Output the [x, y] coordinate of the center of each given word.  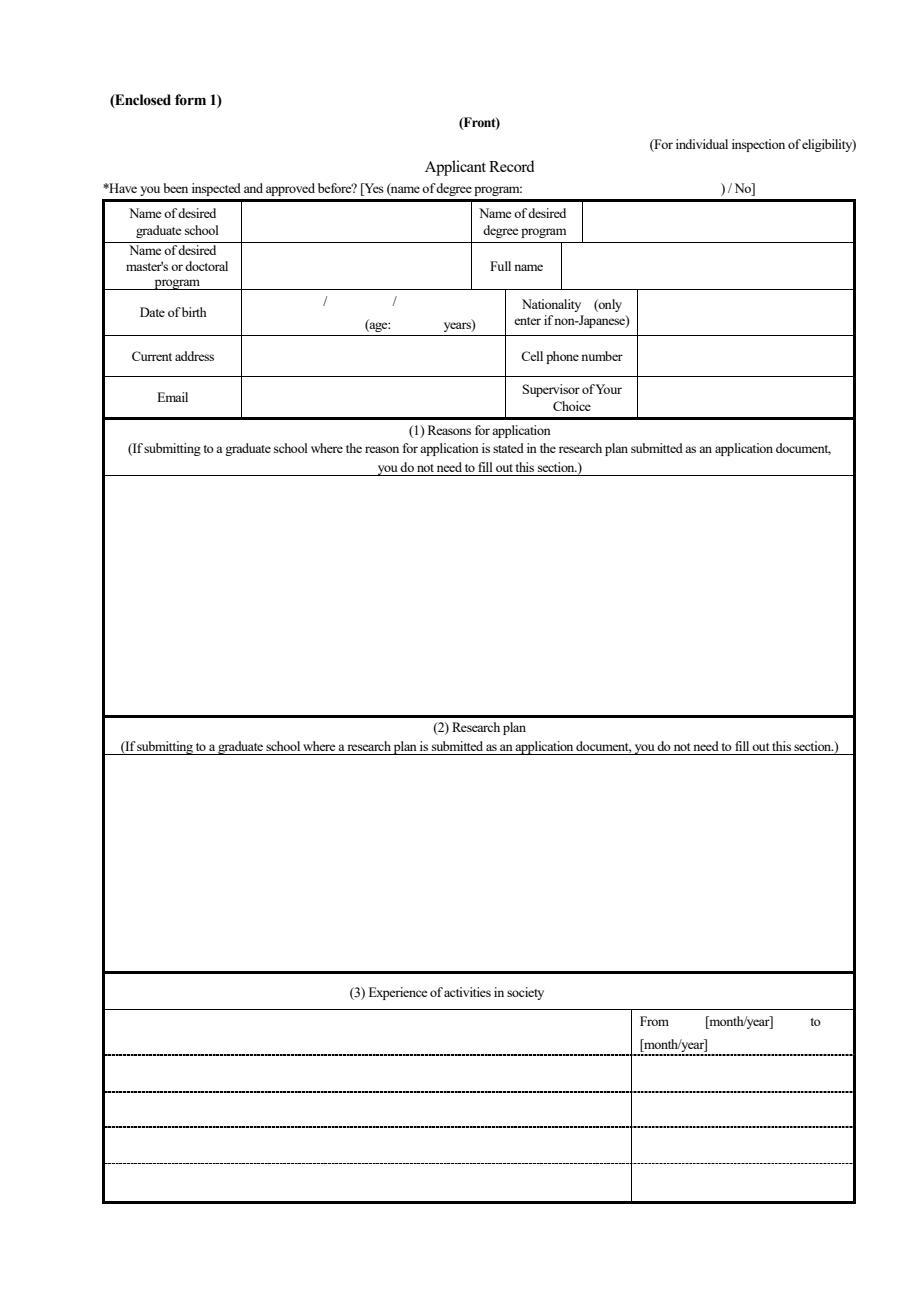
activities [467, 992]
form [190, 100]
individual [702, 144]
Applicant [455, 168]
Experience [398, 993]
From [654, 1021]
